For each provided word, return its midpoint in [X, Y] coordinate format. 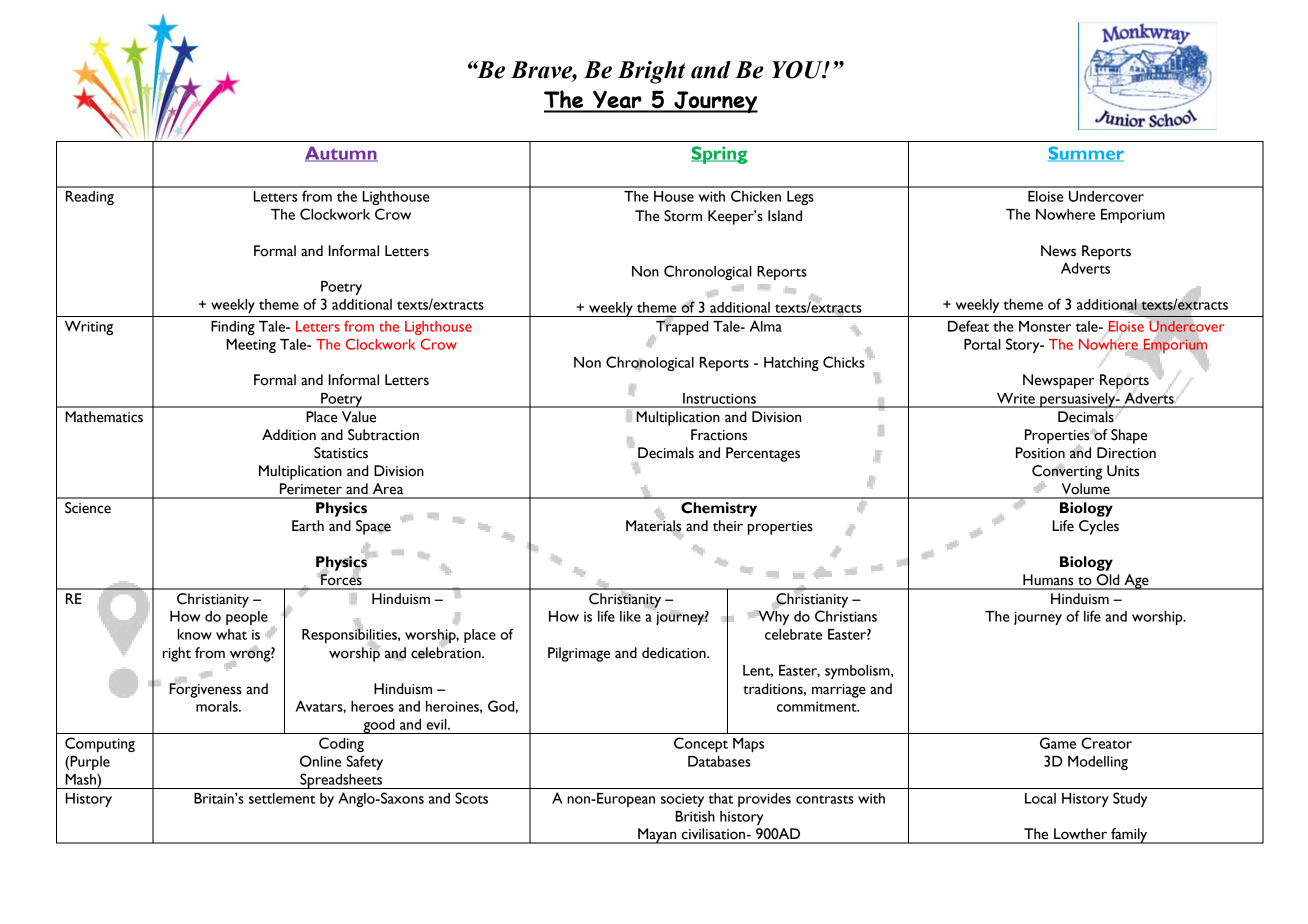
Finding [233, 328]
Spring [719, 155]
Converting [1067, 473]
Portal [982, 344]
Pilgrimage [579, 654]
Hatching [791, 364]
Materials [653, 526]
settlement [282, 798]
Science [88, 508]
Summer [1086, 154]
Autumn [341, 154]
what [231, 634]
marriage [839, 691]
